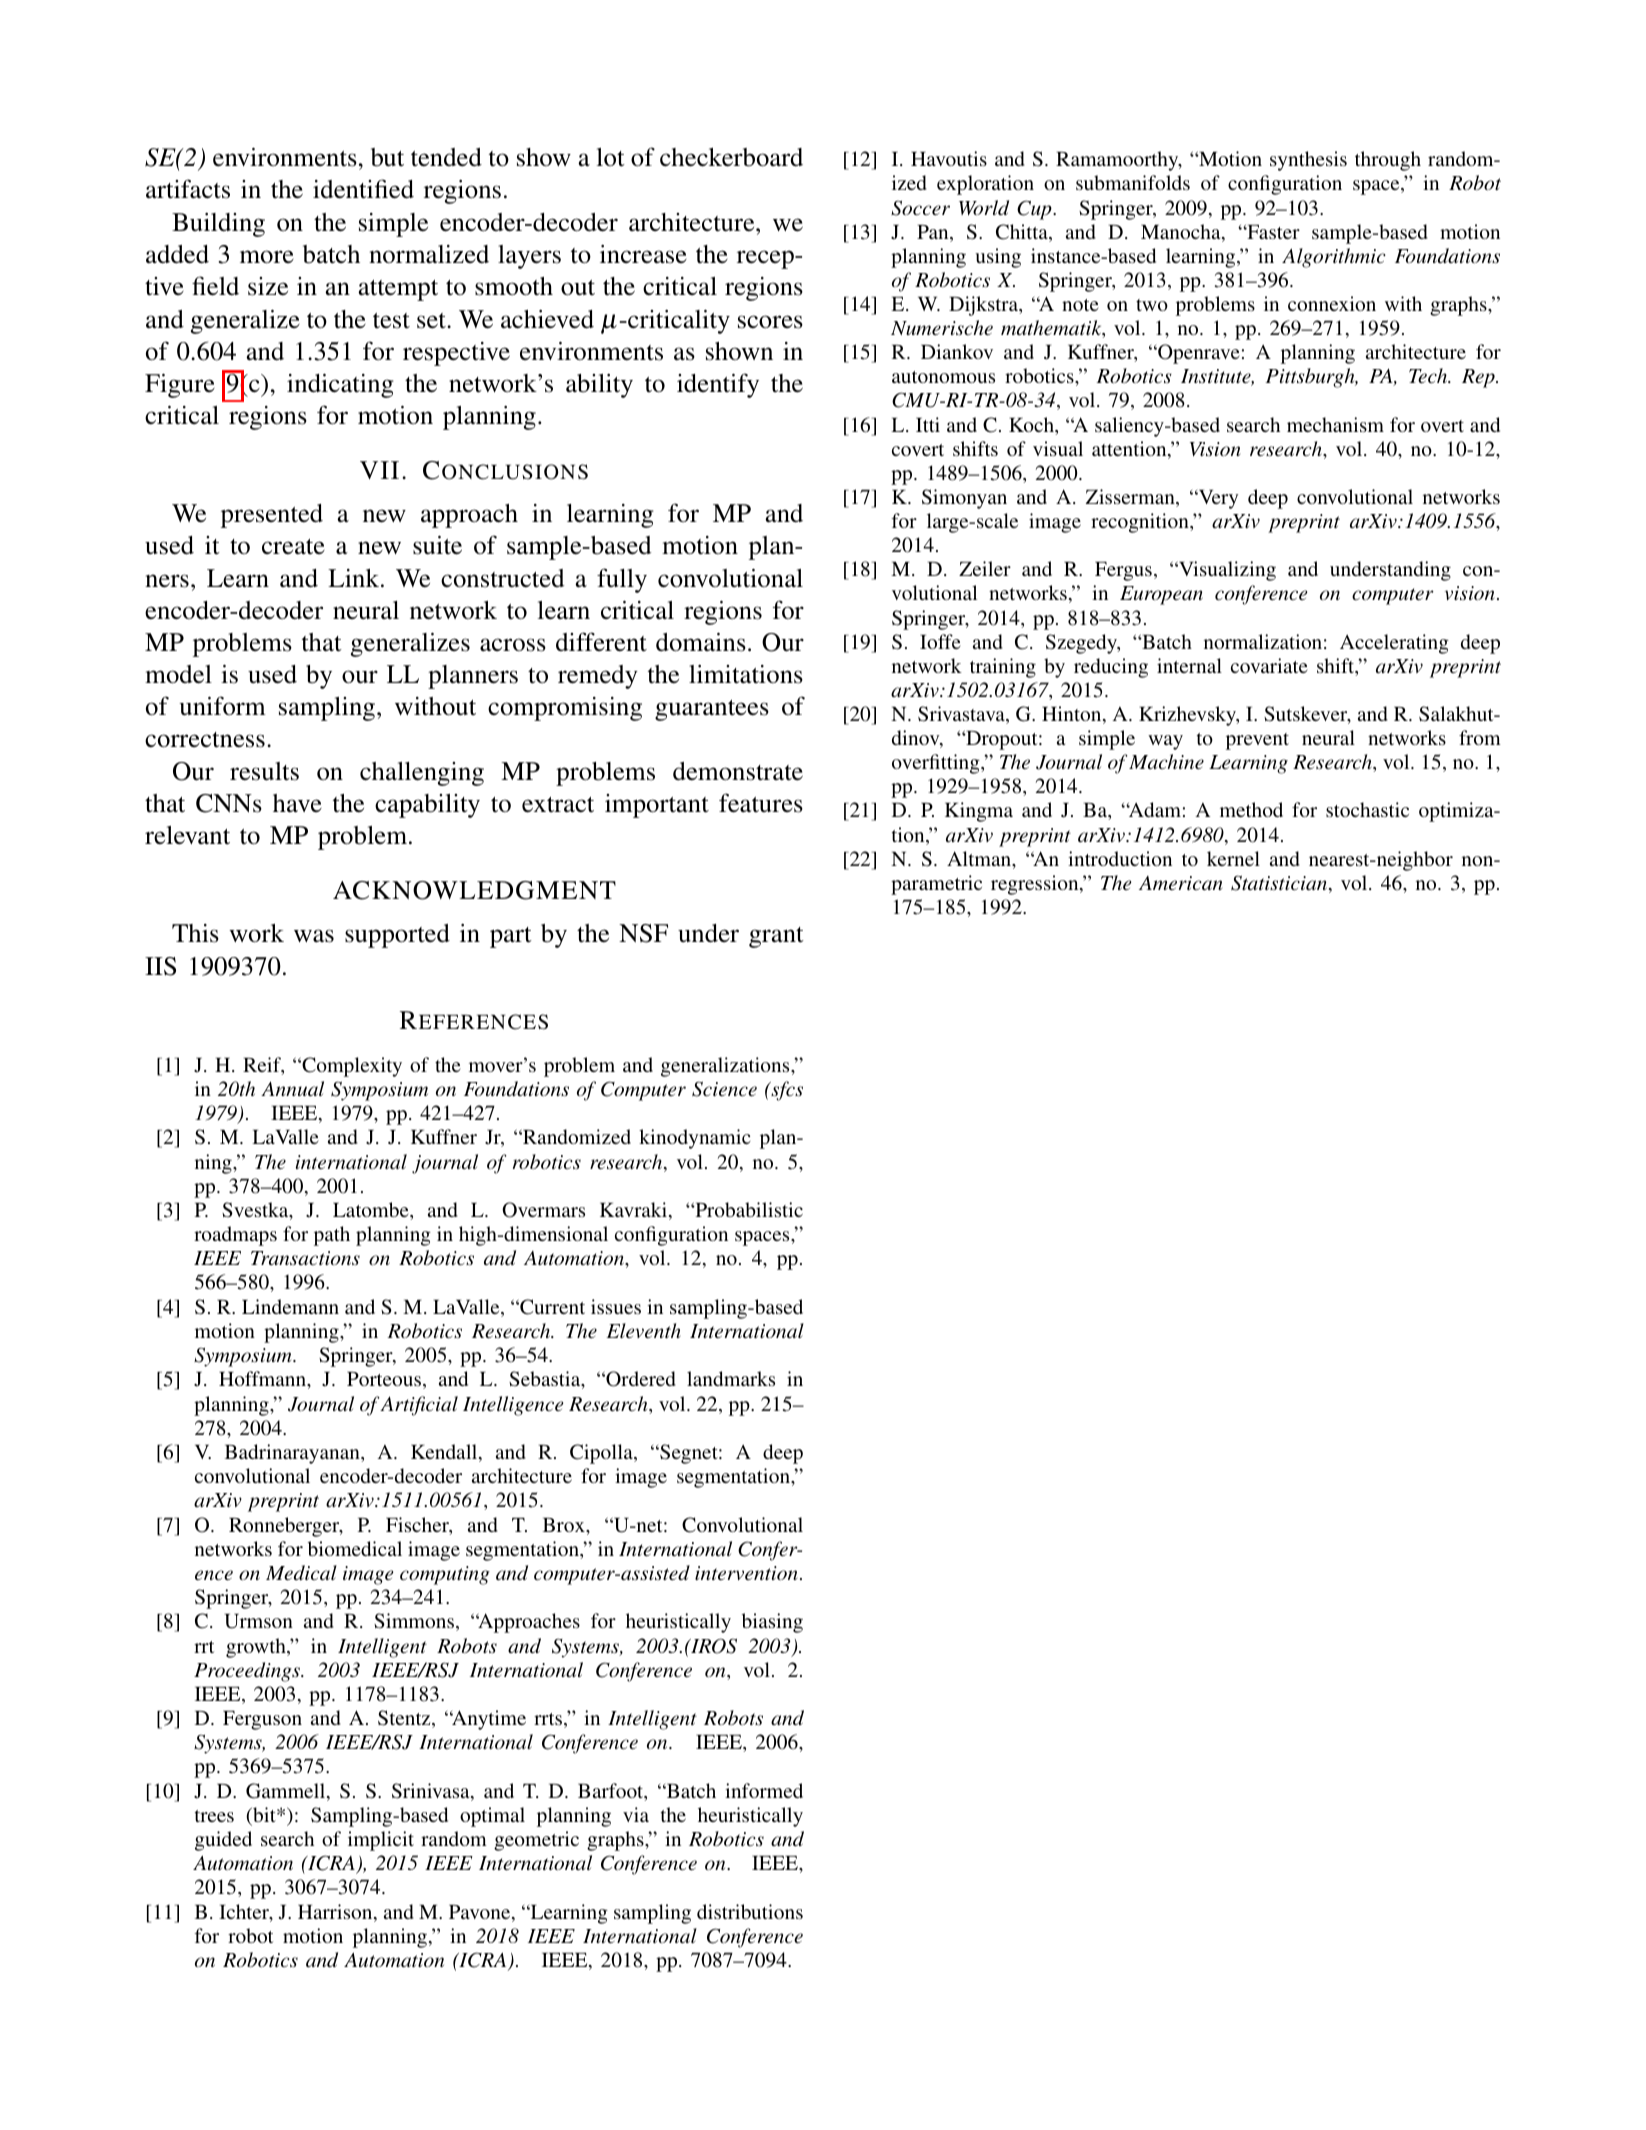  I want to click on Soccer, so click(920, 208).
